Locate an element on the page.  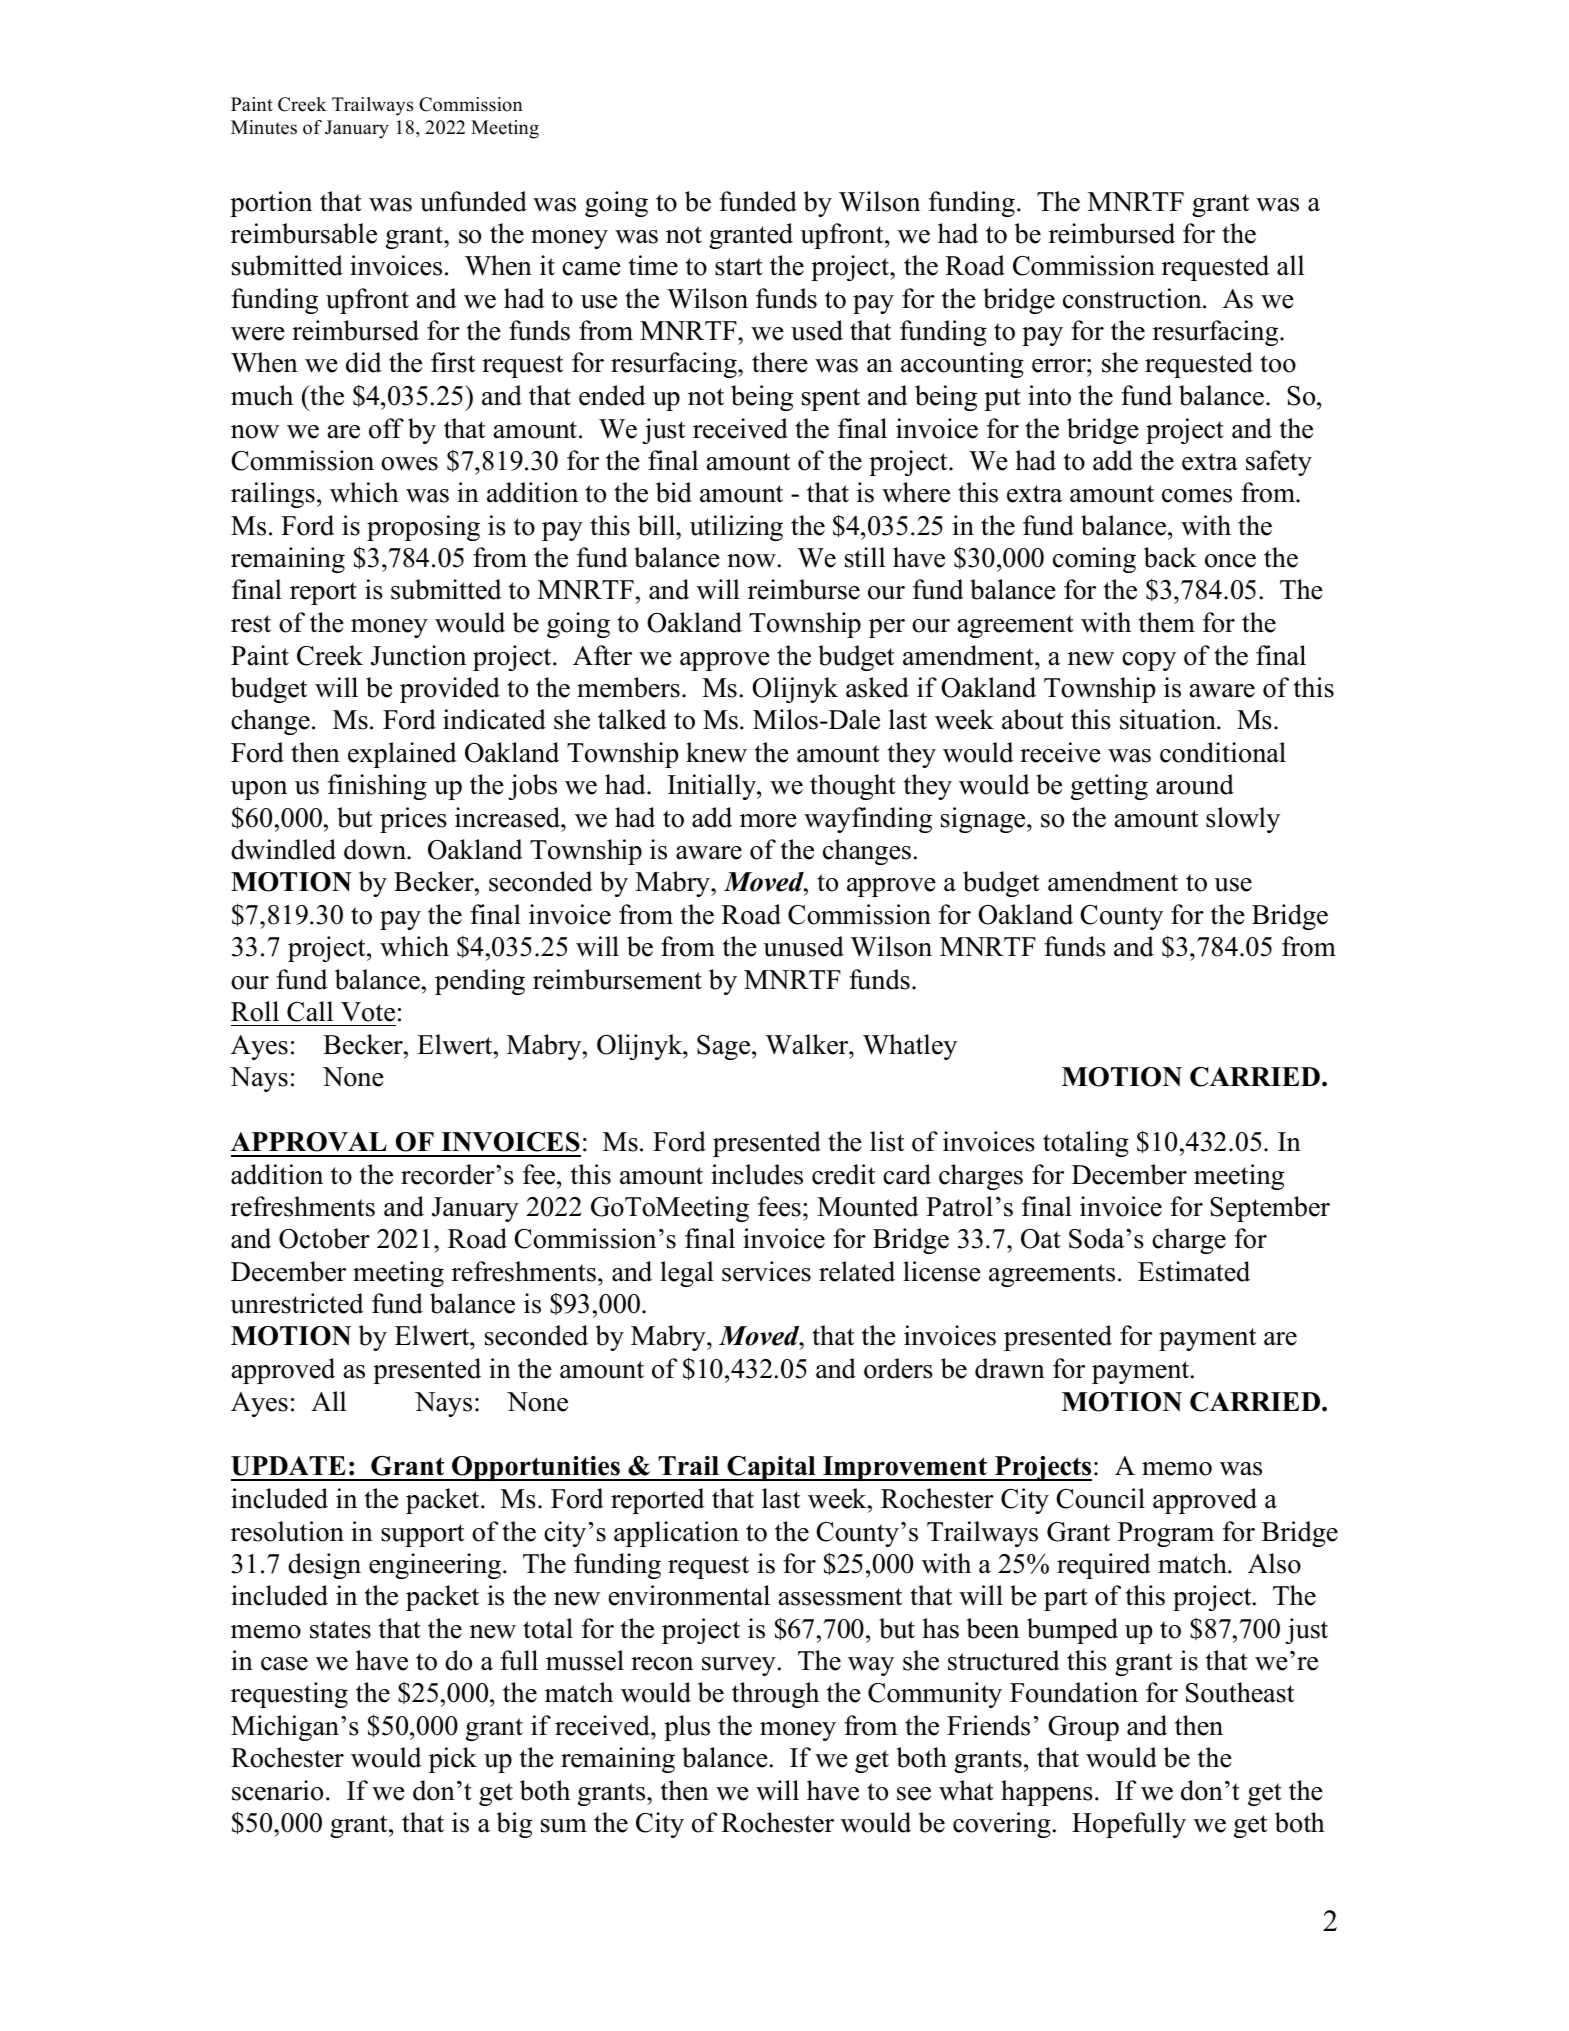
Vote is located at coordinates (368, 1012).
